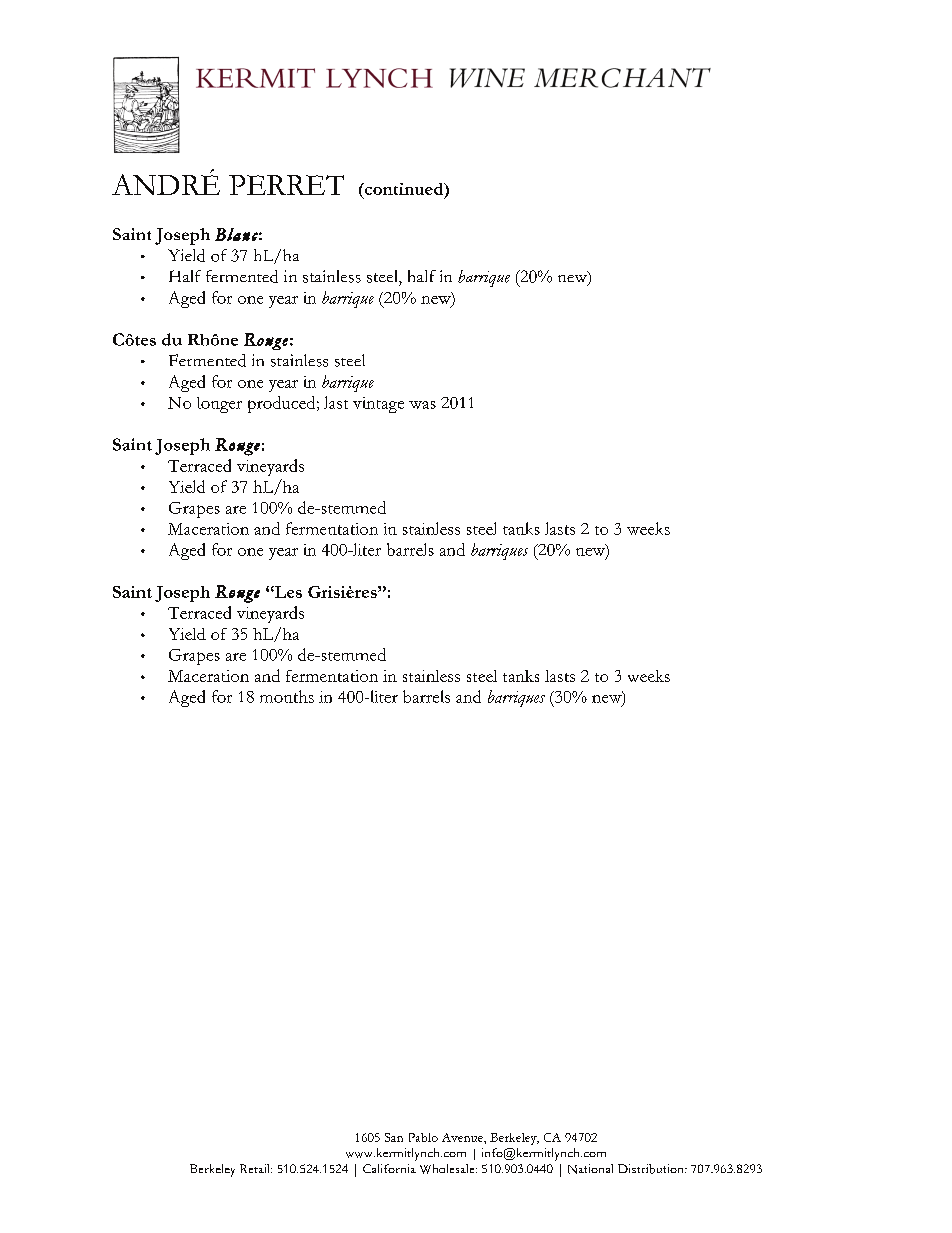 The height and width of the document is (1233, 952). Describe the element at coordinates (287, 696) in the document. I see `months` at that location.
